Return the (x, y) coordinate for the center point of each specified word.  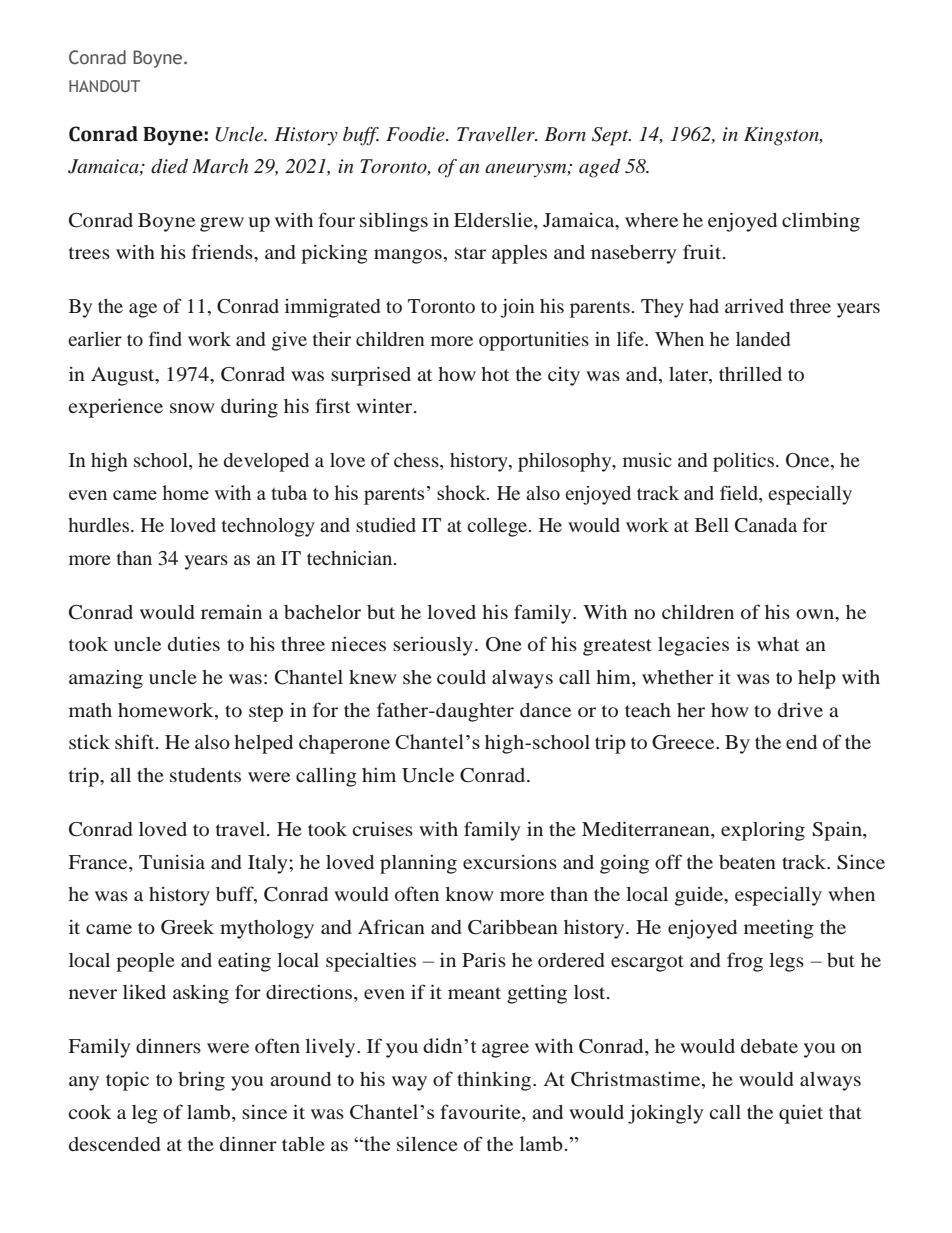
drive (800, 710)
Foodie (416, 134)
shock (462, 492)
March (220, 166)
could (461, 677)
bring (201, 1081)
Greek (187, 927)
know (469, 894)
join (518, 308)
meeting (779, 929)
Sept (611, 136)
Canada (766, 525)
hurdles (98, 525)
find (165, 338)
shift (136, 741)
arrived (754, 306)
